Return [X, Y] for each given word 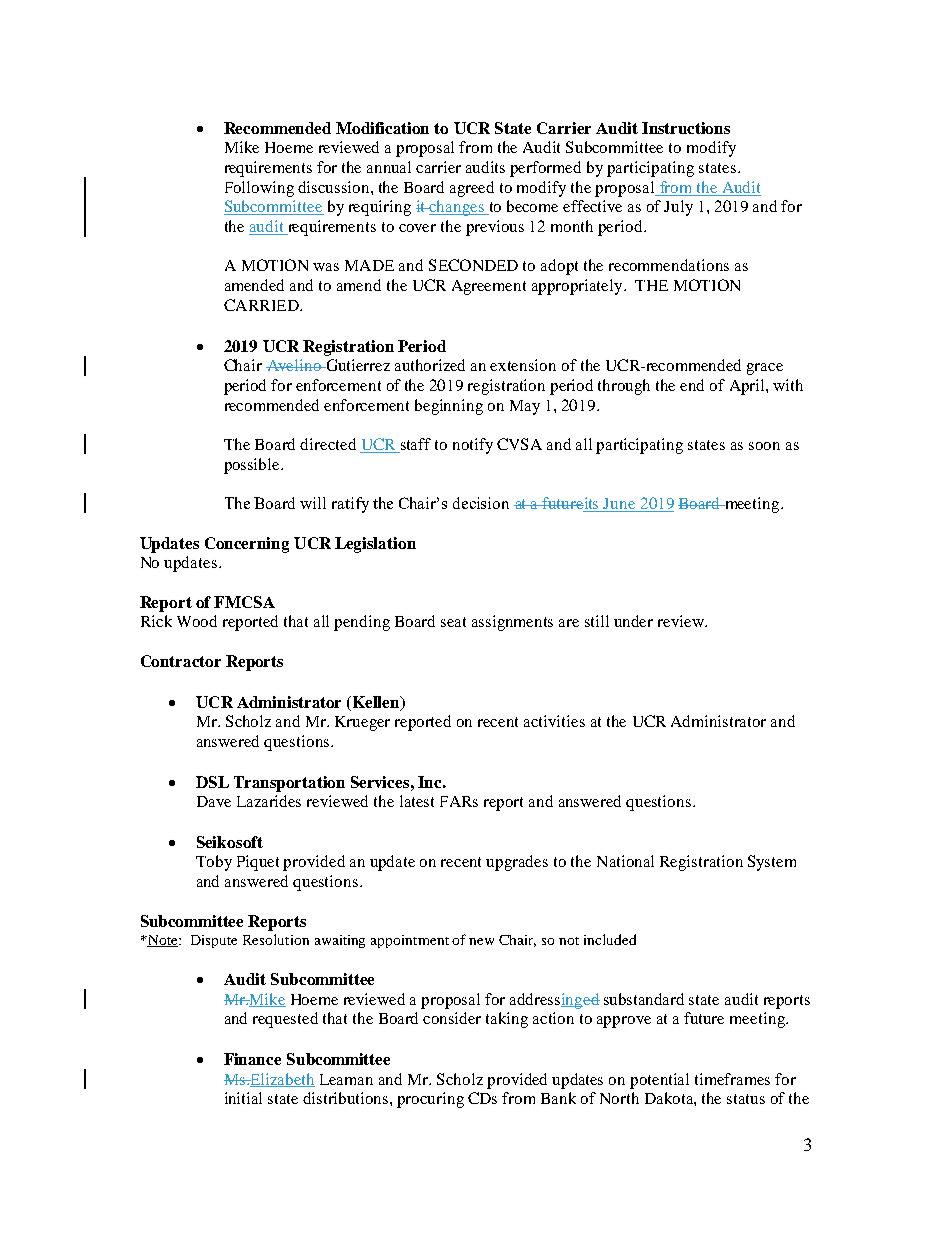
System [772, 863]
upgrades [517, 863]
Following [259, 189]
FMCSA [244, 602]
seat [453, 622]
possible [253, 466]
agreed [472, 189]
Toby [214, 863]
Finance [252, 1059]
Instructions [686, 128]
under [633, 621]
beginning [449, 407]
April [748, 387]
